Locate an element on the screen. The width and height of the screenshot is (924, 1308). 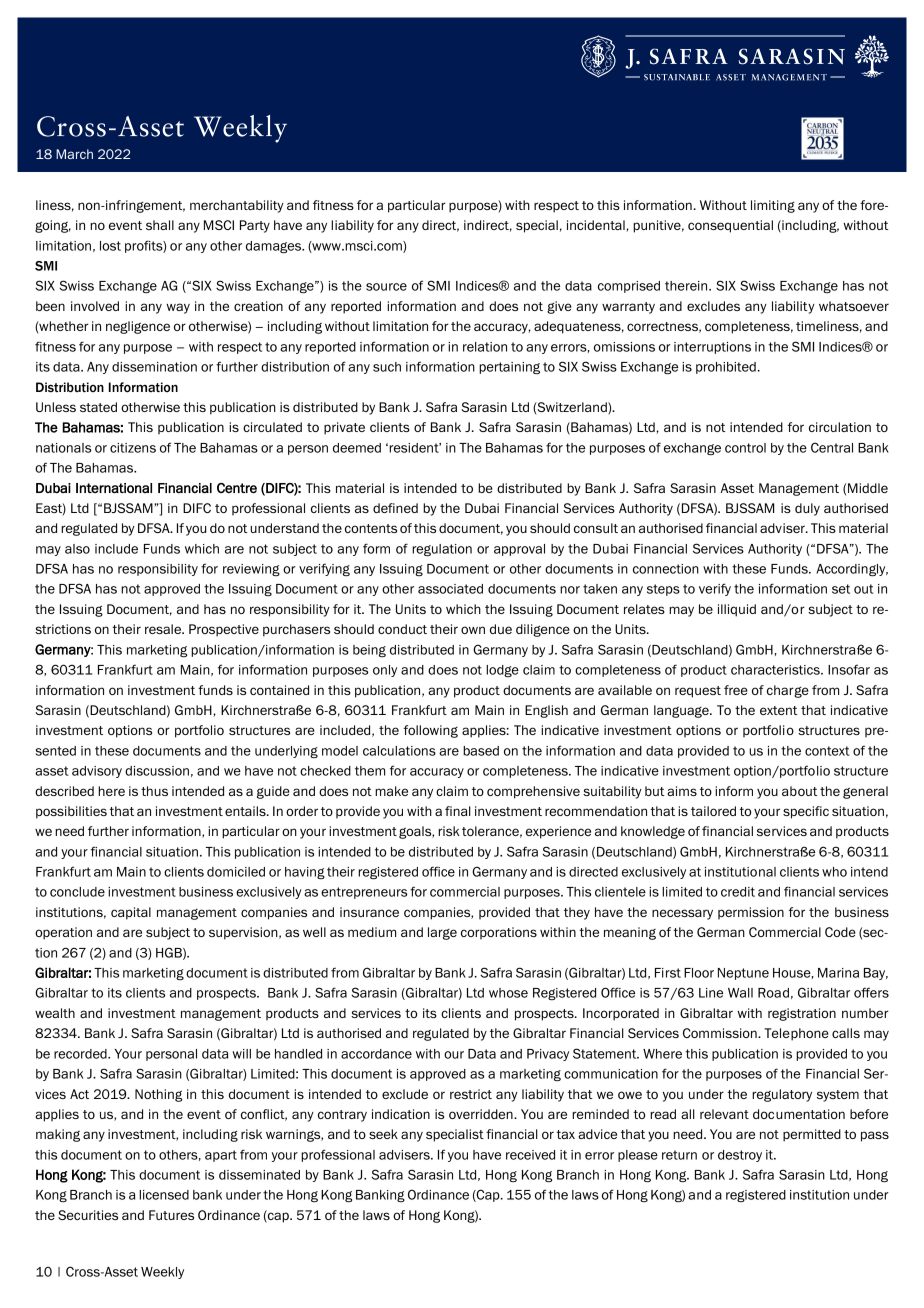
limiting is located at coordinates (773, 206).
